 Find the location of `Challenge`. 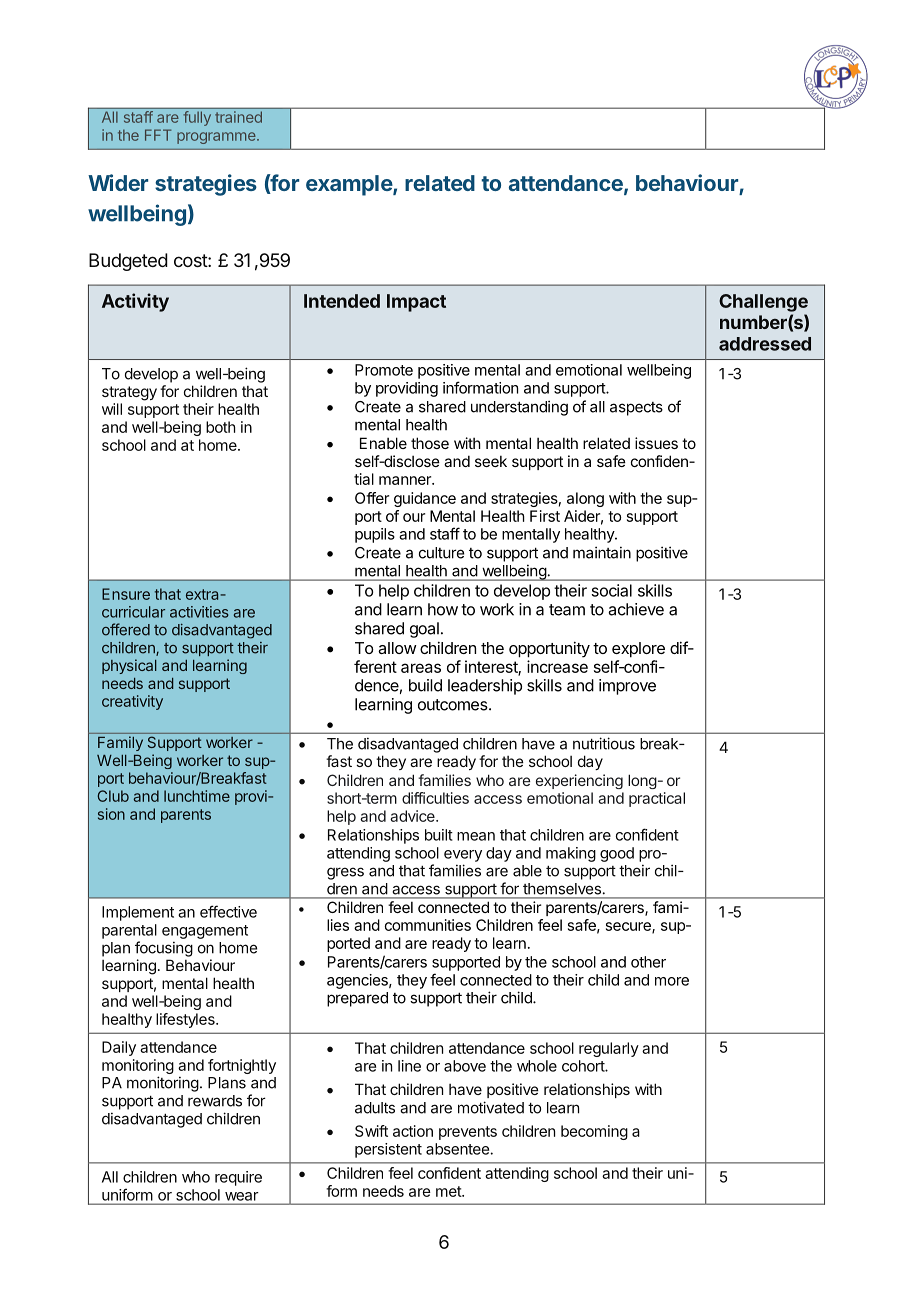

Challenge is located at coordinates (763, 303).
